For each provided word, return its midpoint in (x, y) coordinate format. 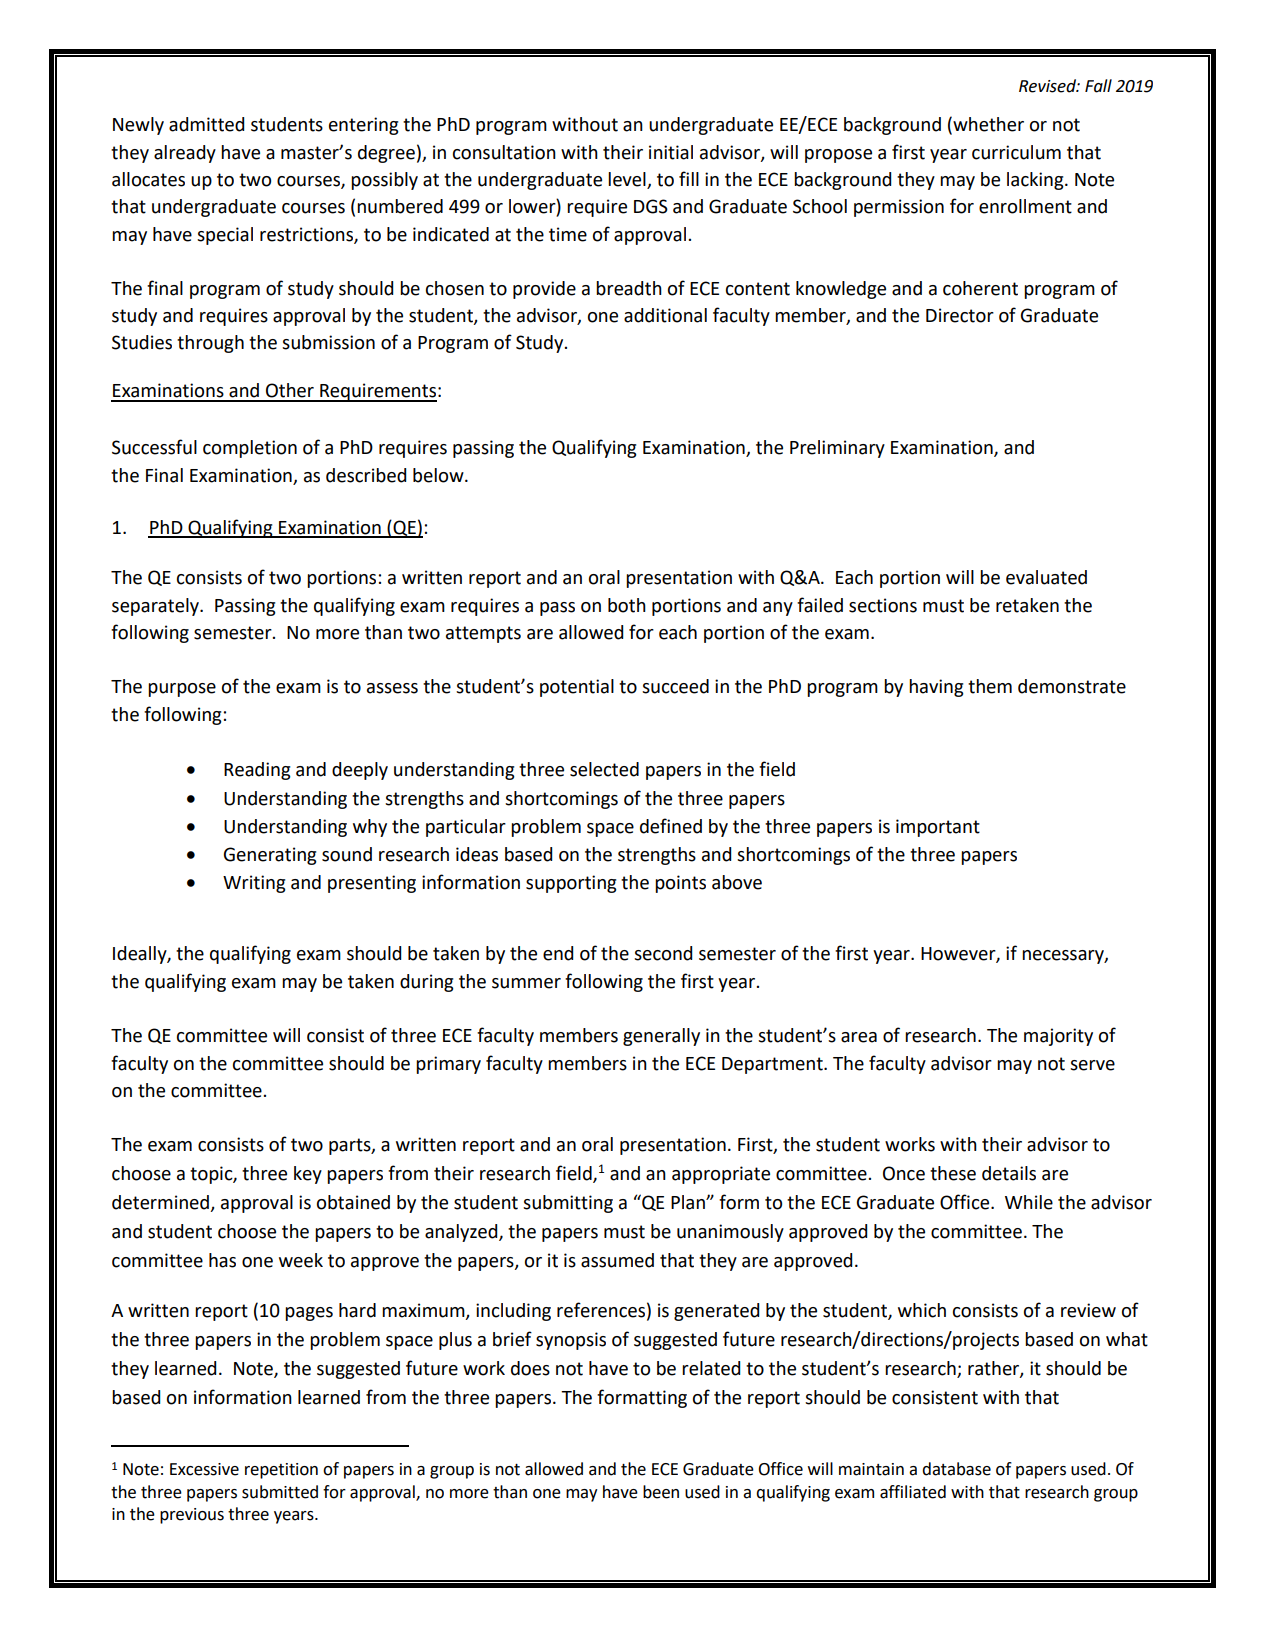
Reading (257, 771)
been (661, 1492)
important (938, 828)
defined (671, 826)
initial (671, 152)
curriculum (1016, 152)
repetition (281, 1471)
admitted (206, 124)
